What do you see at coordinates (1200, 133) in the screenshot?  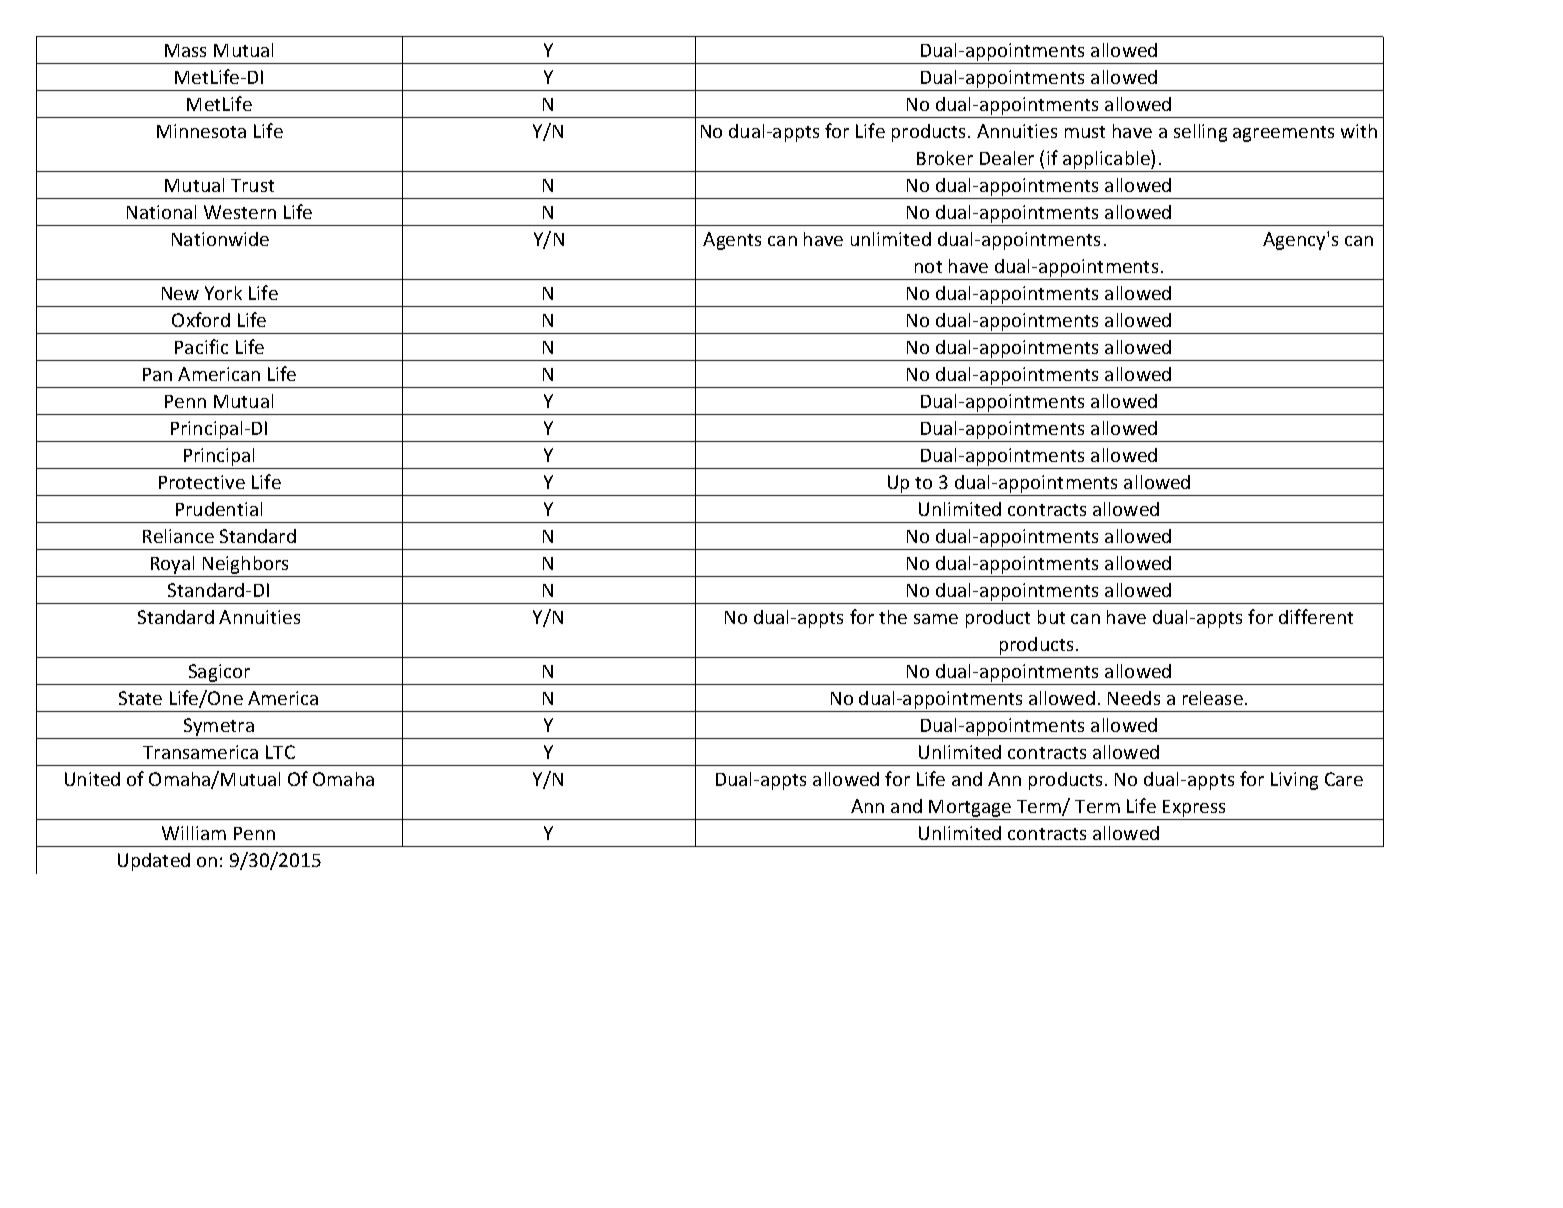 I see `selling` at bounding box center [1200, 133].
